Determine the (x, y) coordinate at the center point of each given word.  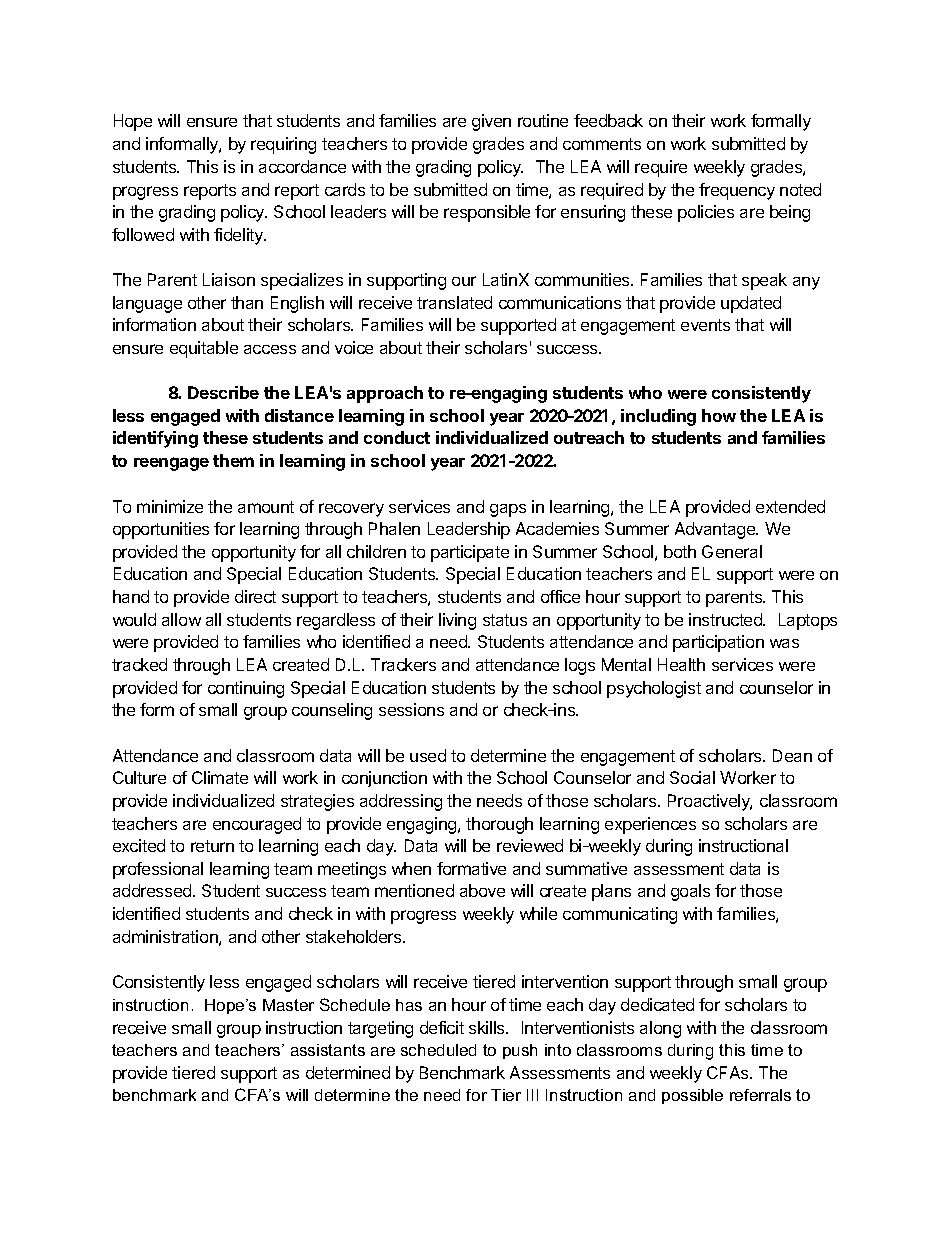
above (482, 890)
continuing (246, 689)
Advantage (716, 530)
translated (454, 302)
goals (690, 892)
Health (681, 664)
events (705, 325)
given (491, 122)
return (212, 846)
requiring (283, 145)
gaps (508, 510)
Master (288, 1005)
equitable (204, 349)
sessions (411, 709)
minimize (170, 506)
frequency (737, 191)
